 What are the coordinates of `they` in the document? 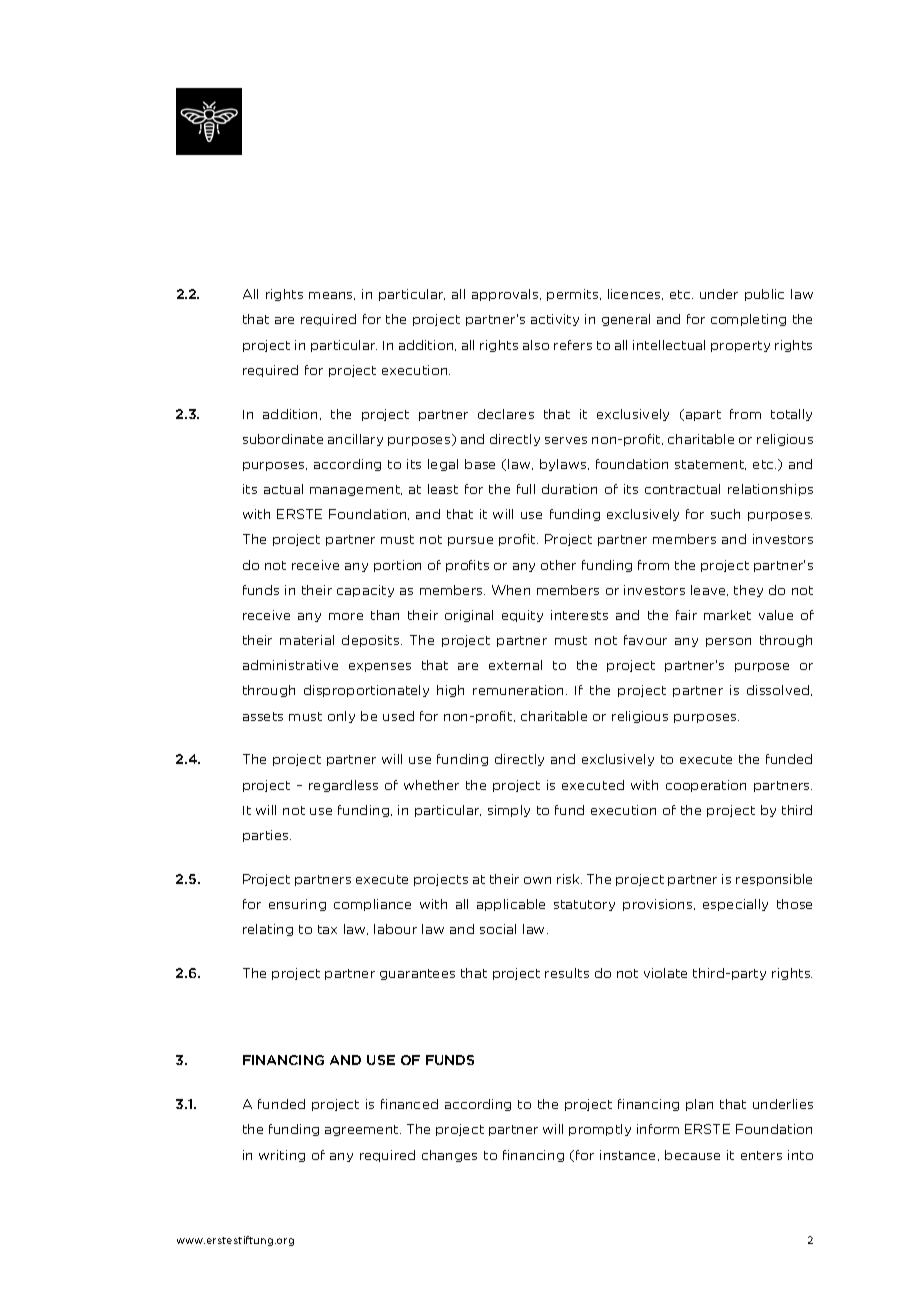 It's located at (748, 591).
